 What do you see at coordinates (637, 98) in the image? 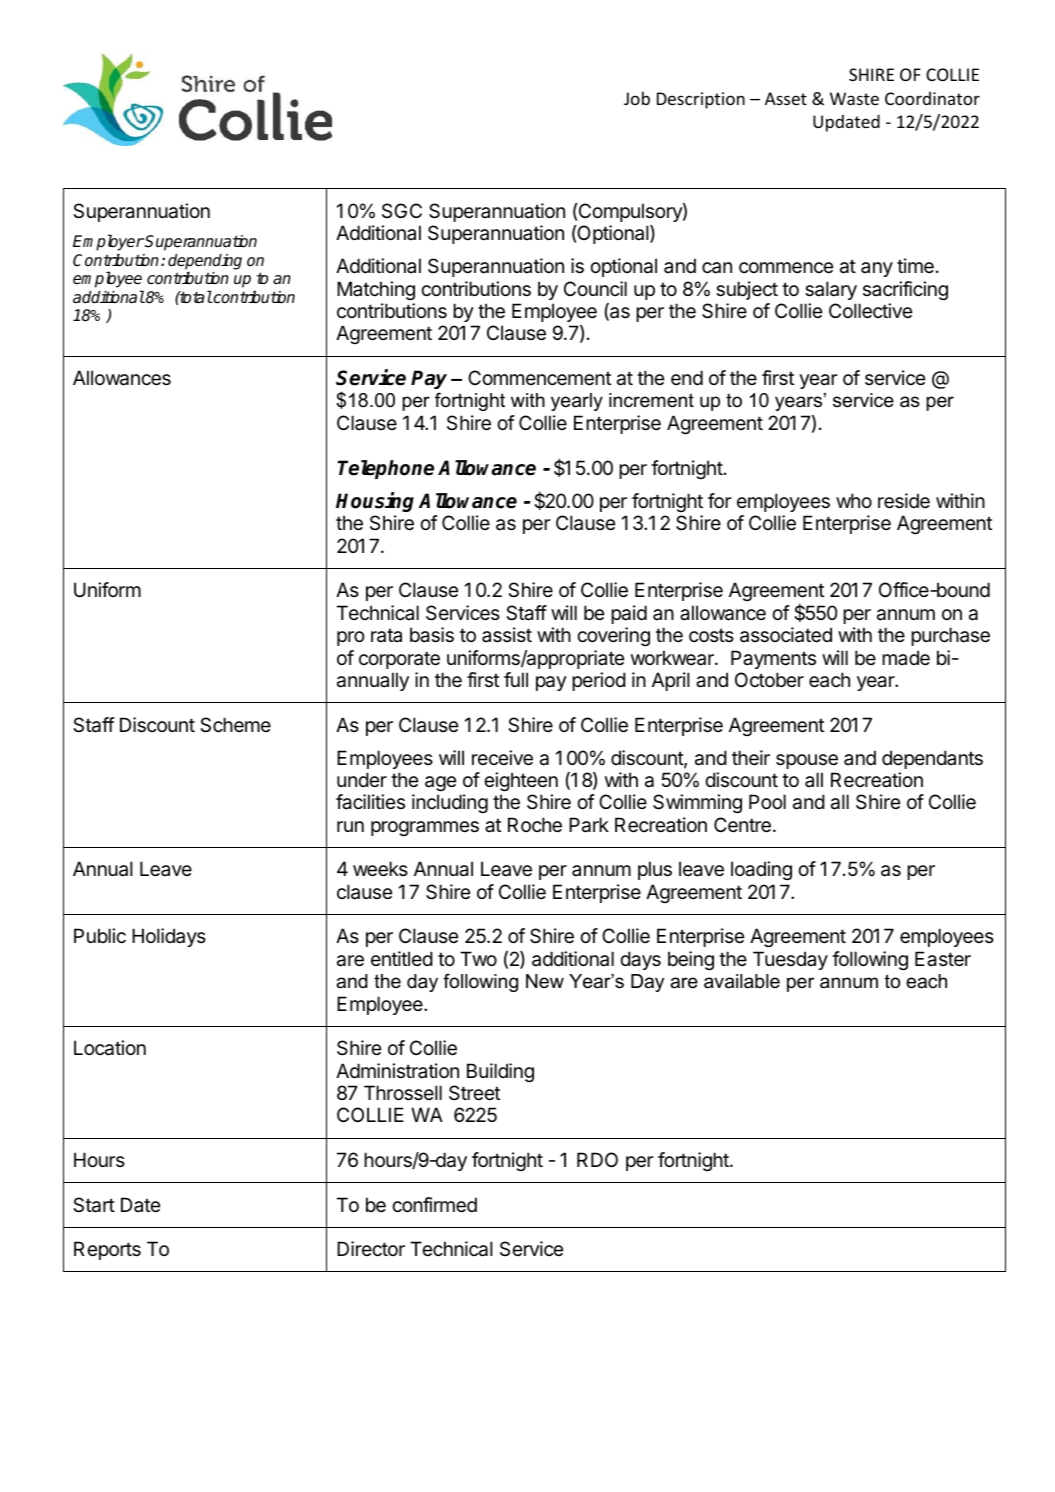
I see `Job` at bounding box center [637, 98].
